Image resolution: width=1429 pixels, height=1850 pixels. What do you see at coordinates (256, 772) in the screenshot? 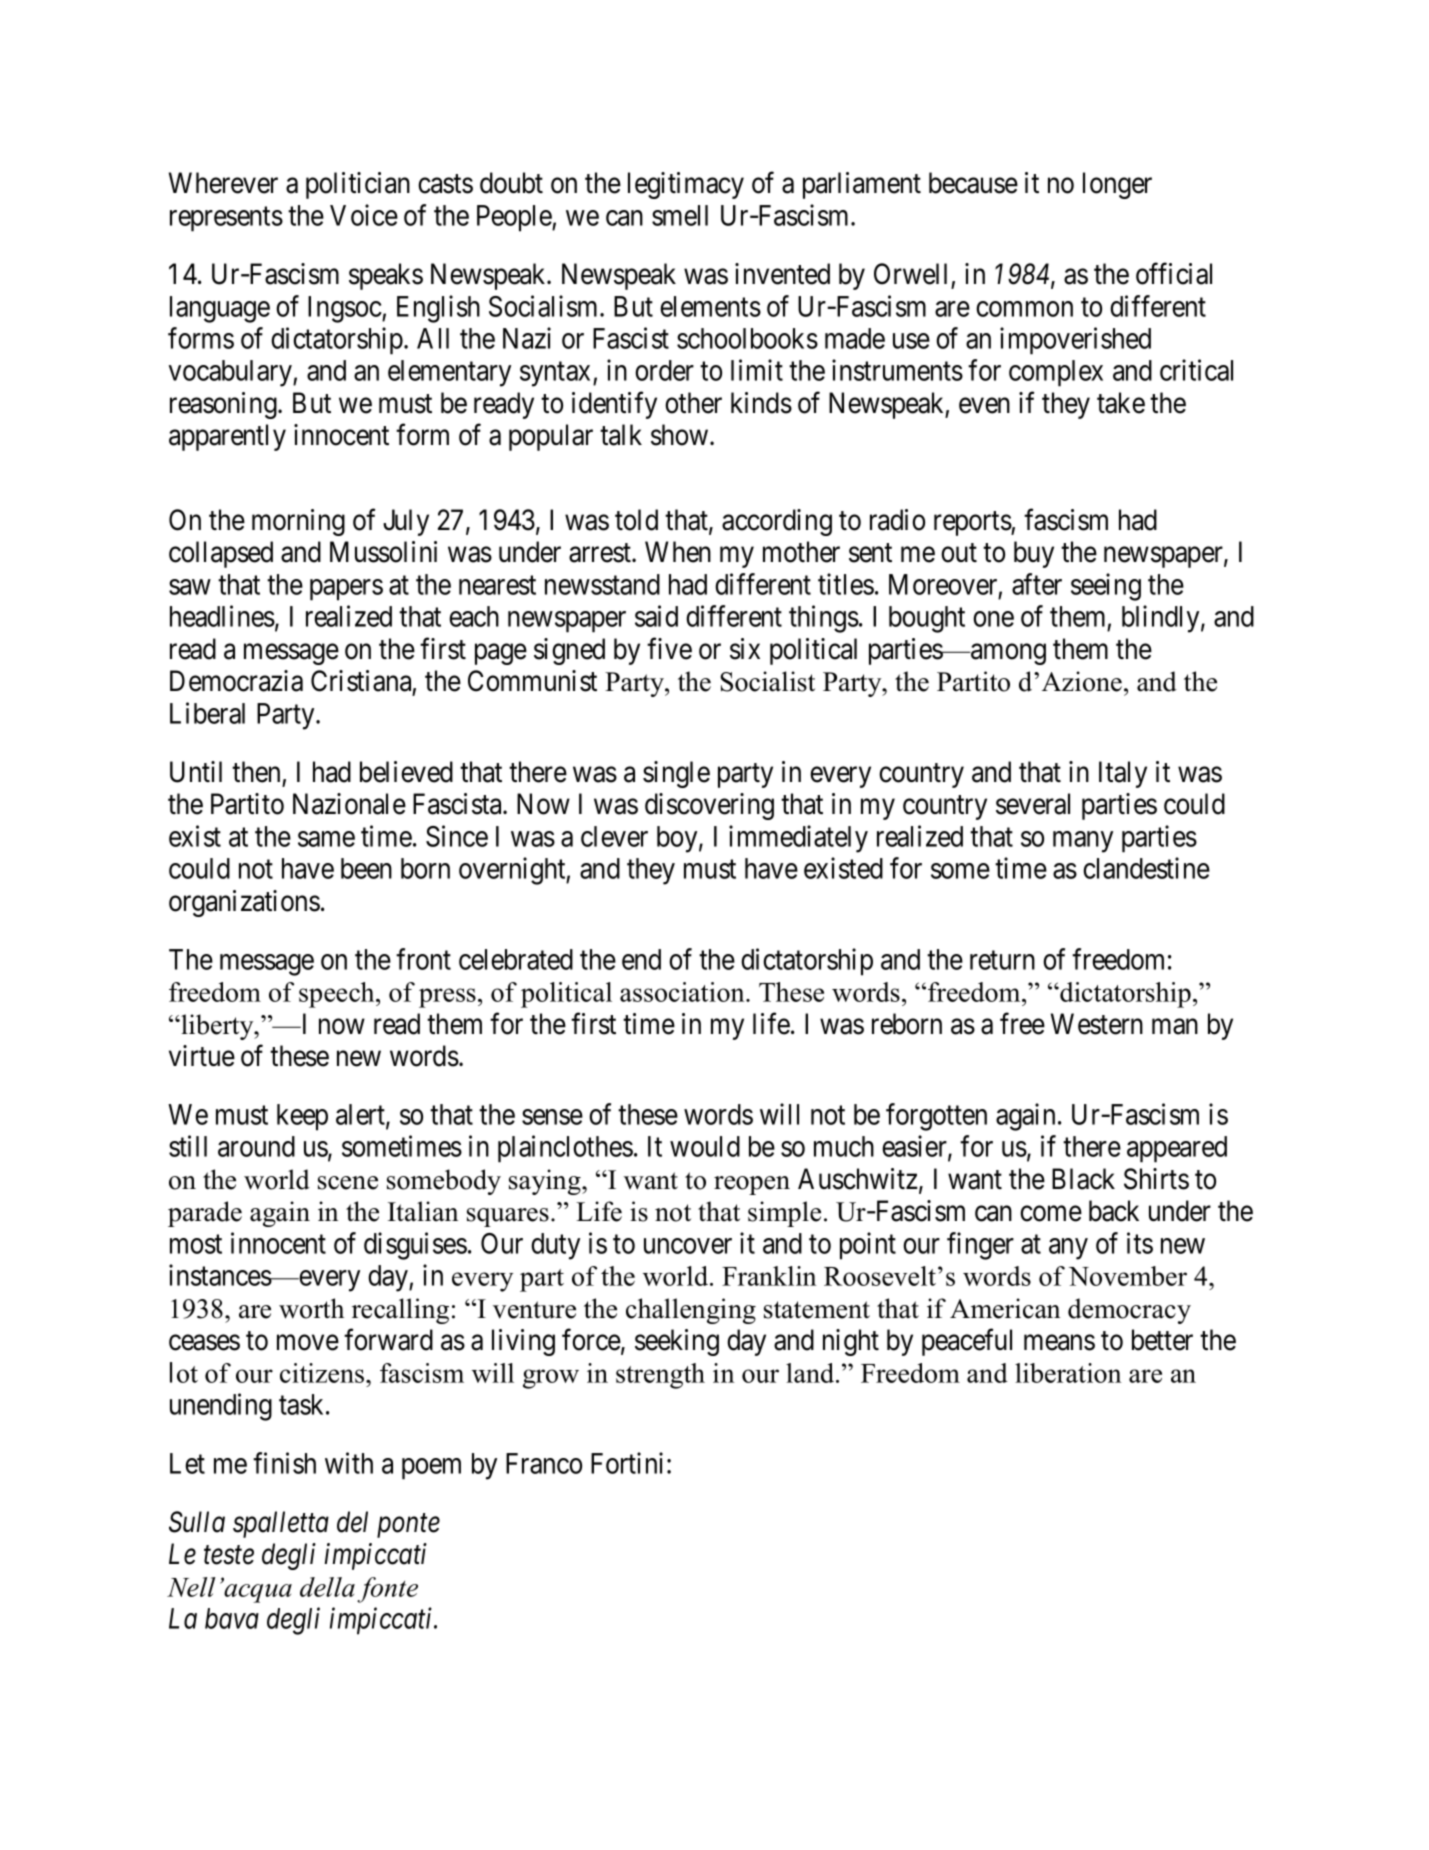
I see `then` at bounding box center [256, 772].
